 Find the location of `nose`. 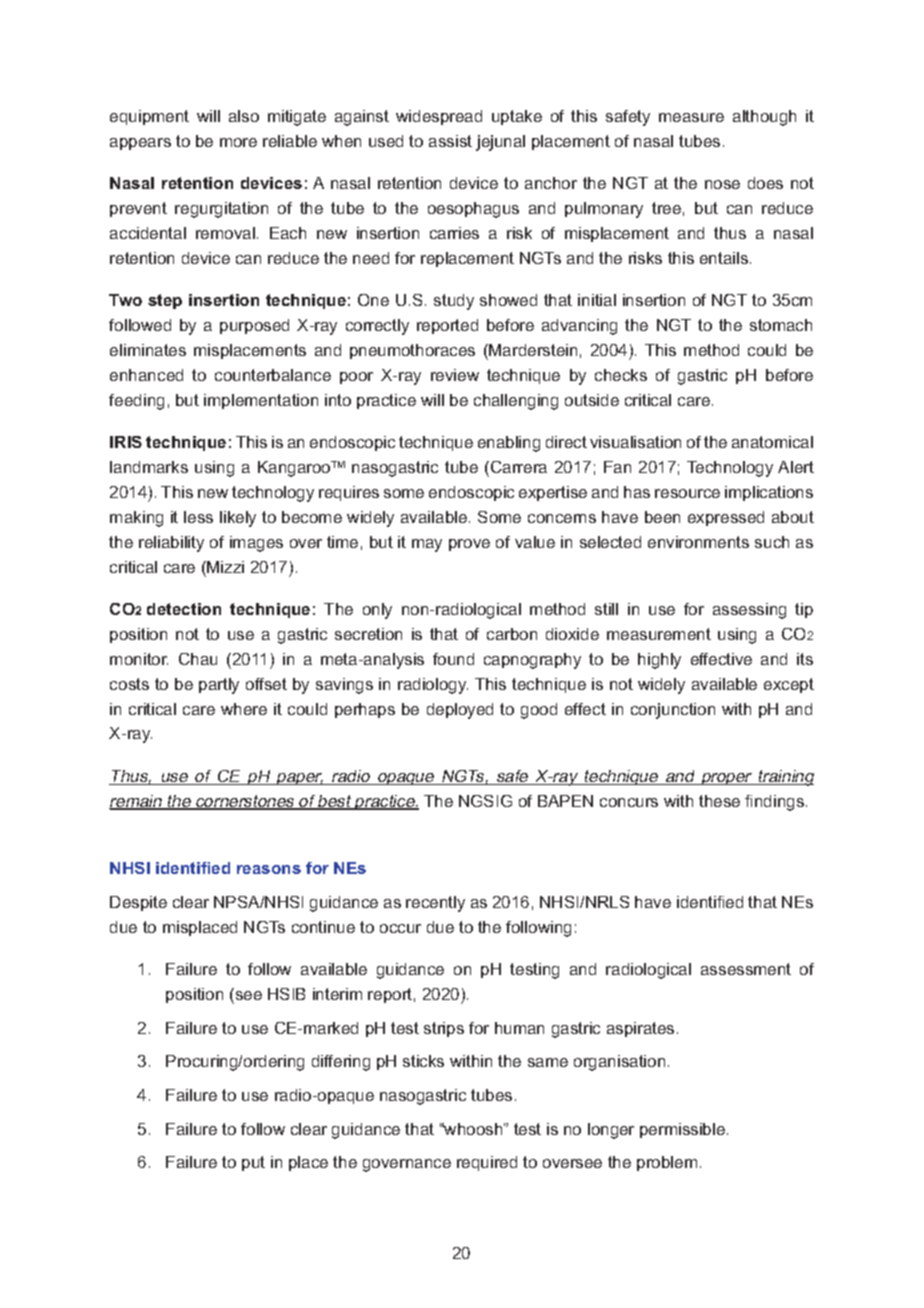

nose is located at coordinates (722, 184).
